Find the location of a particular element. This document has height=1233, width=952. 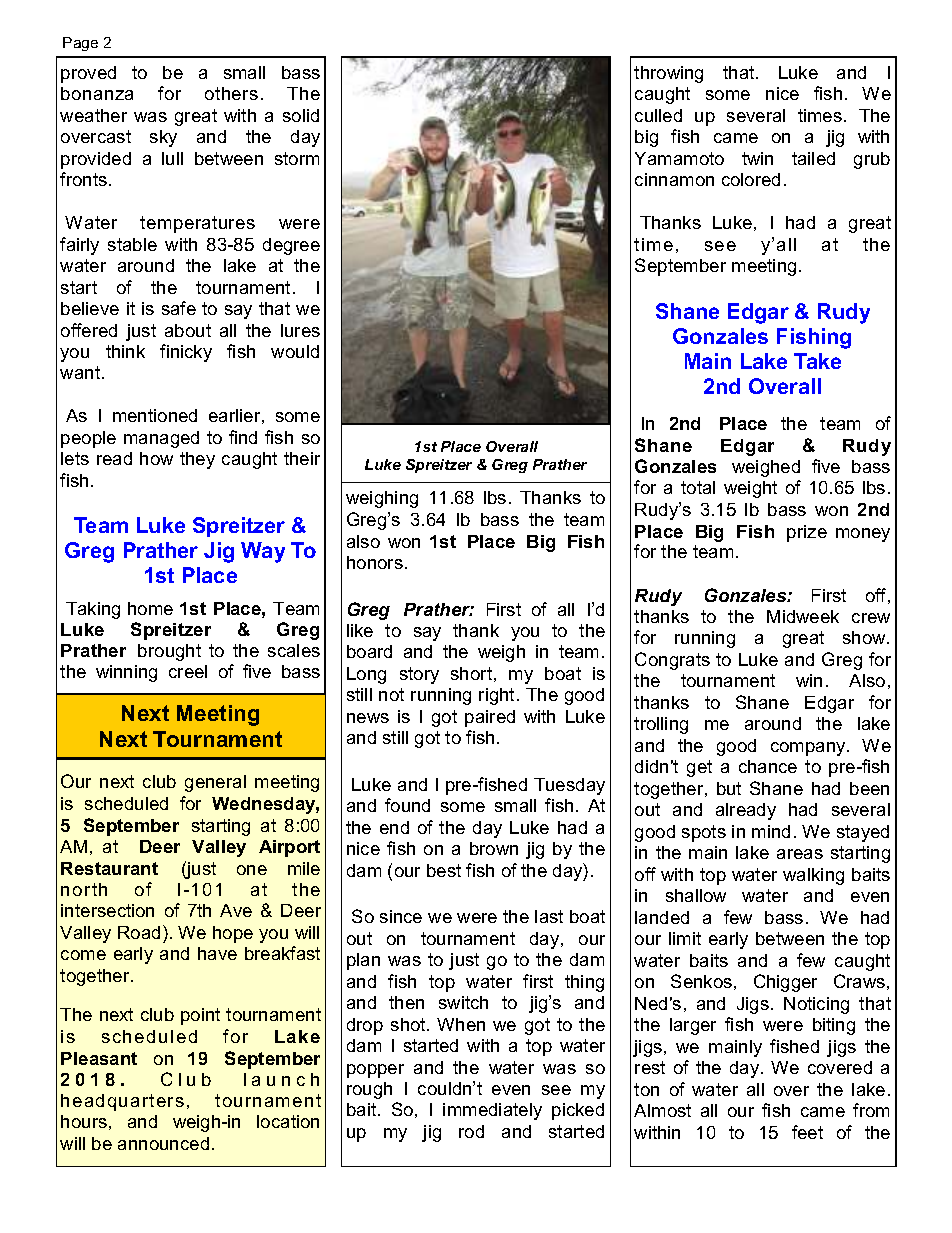

honors is located at coordinates (375, 562).
